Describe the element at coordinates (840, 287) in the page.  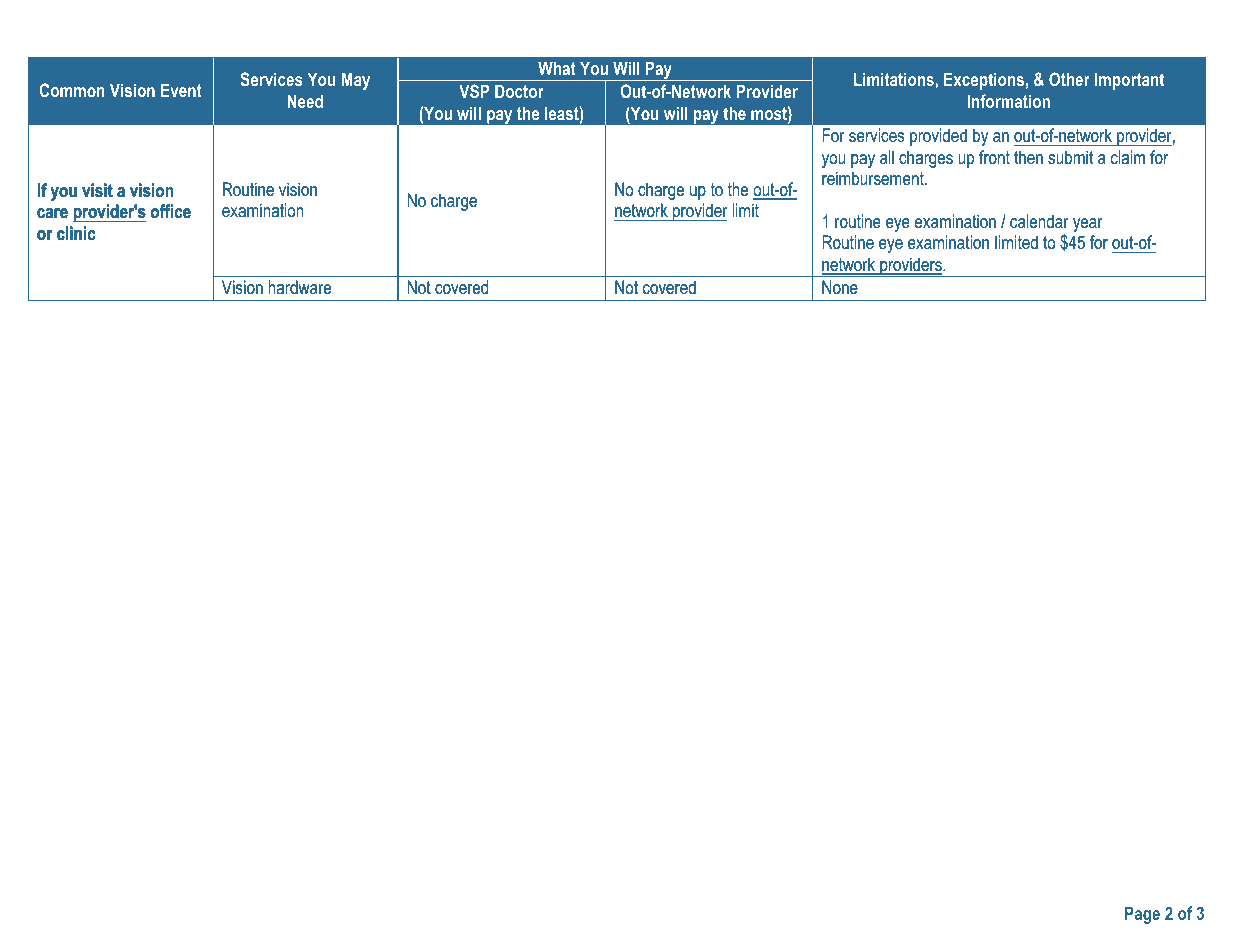
I see `None` at that location.
